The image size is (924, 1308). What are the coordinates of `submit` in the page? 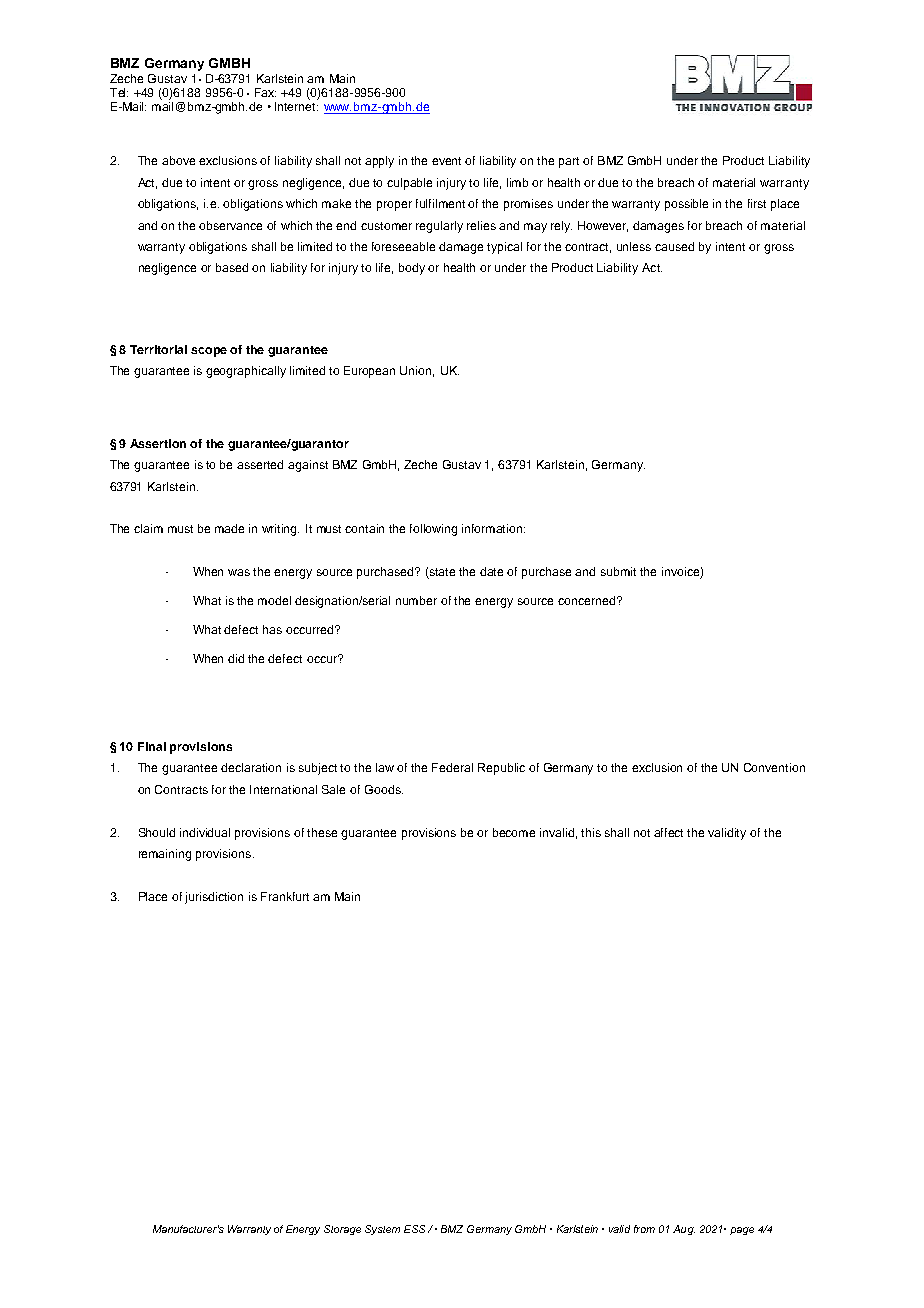 It's located at (618, 571).
